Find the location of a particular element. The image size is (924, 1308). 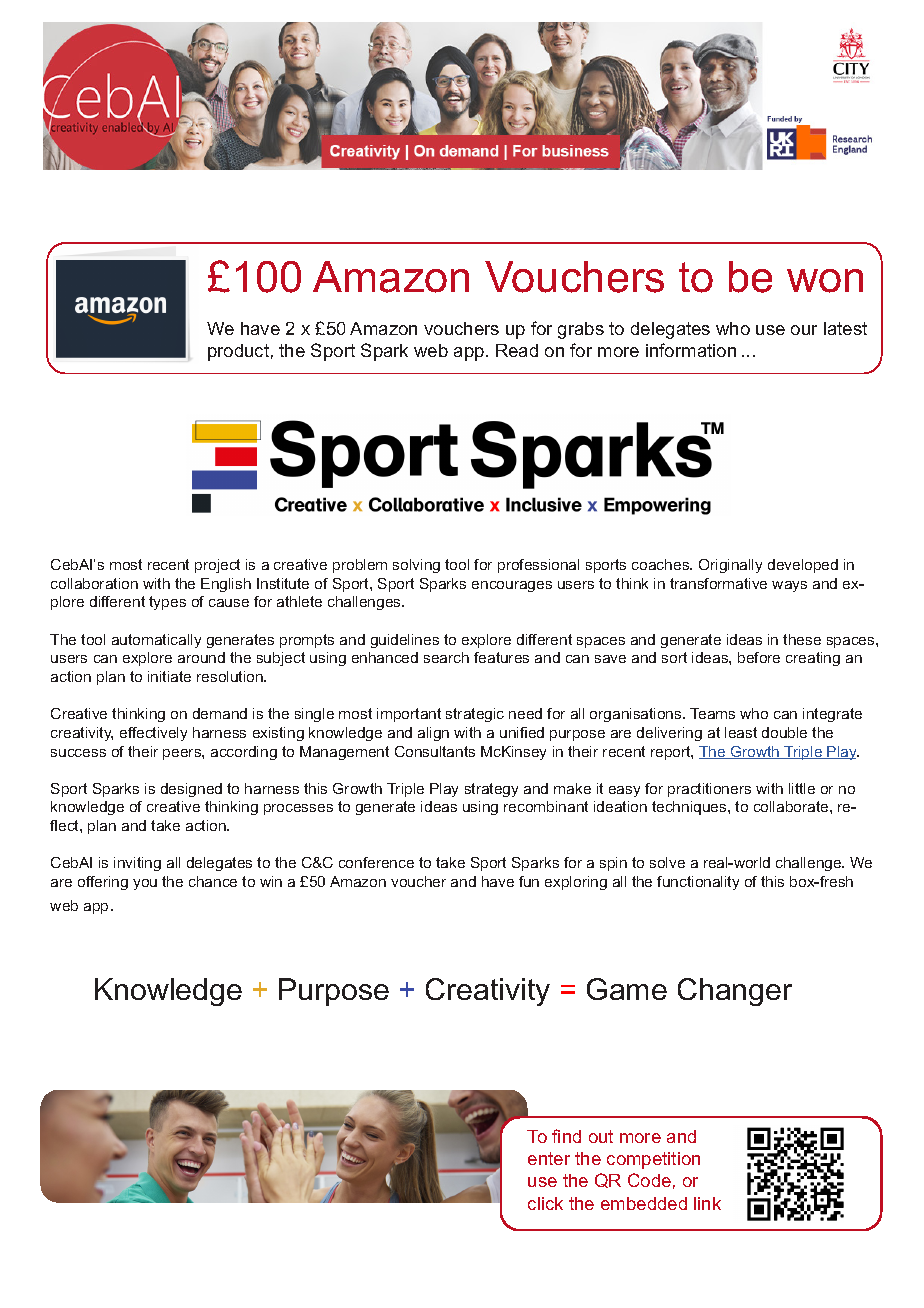

click is located at coordinates (545, 1203).
